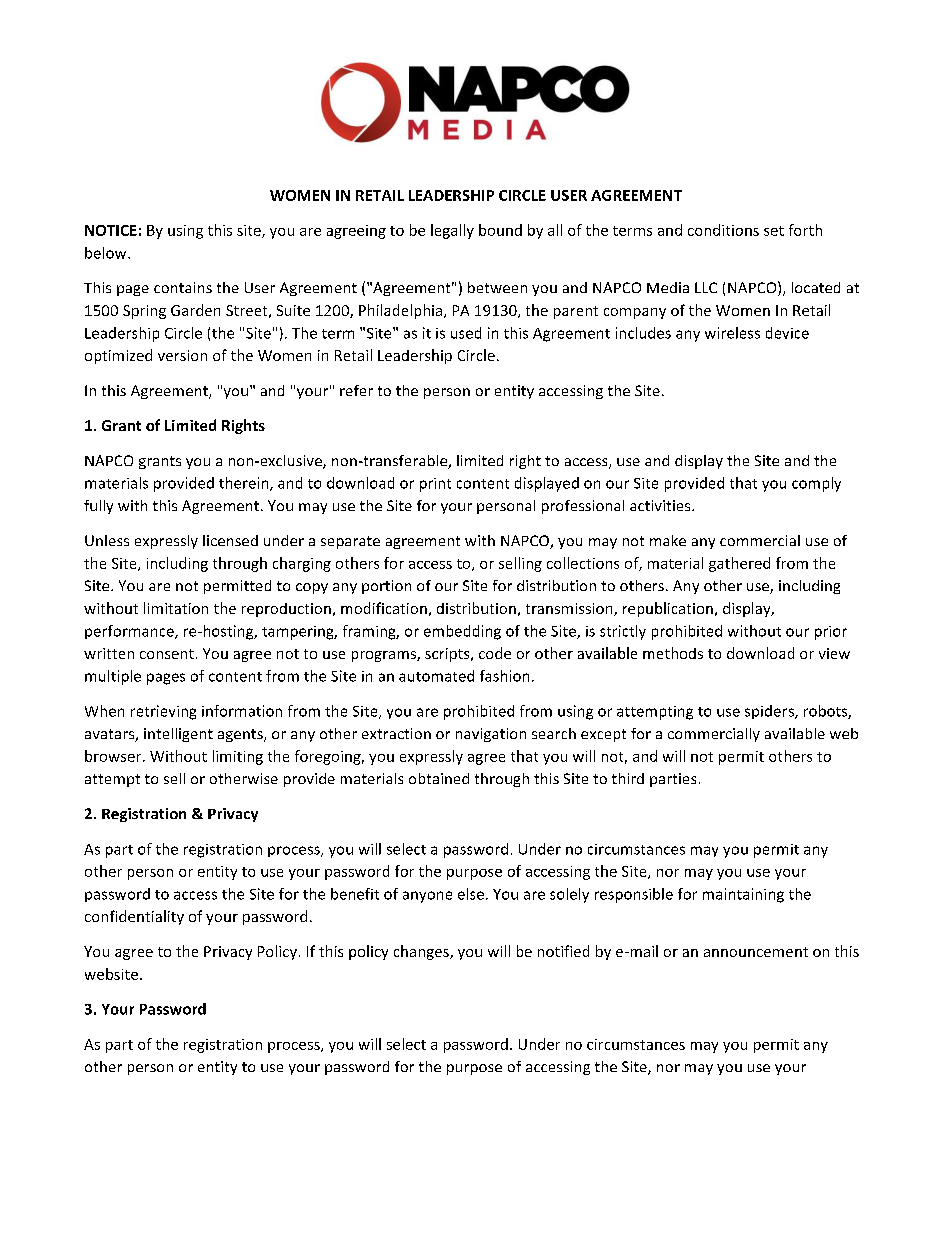  I want to click on third, so click(628, 778).
